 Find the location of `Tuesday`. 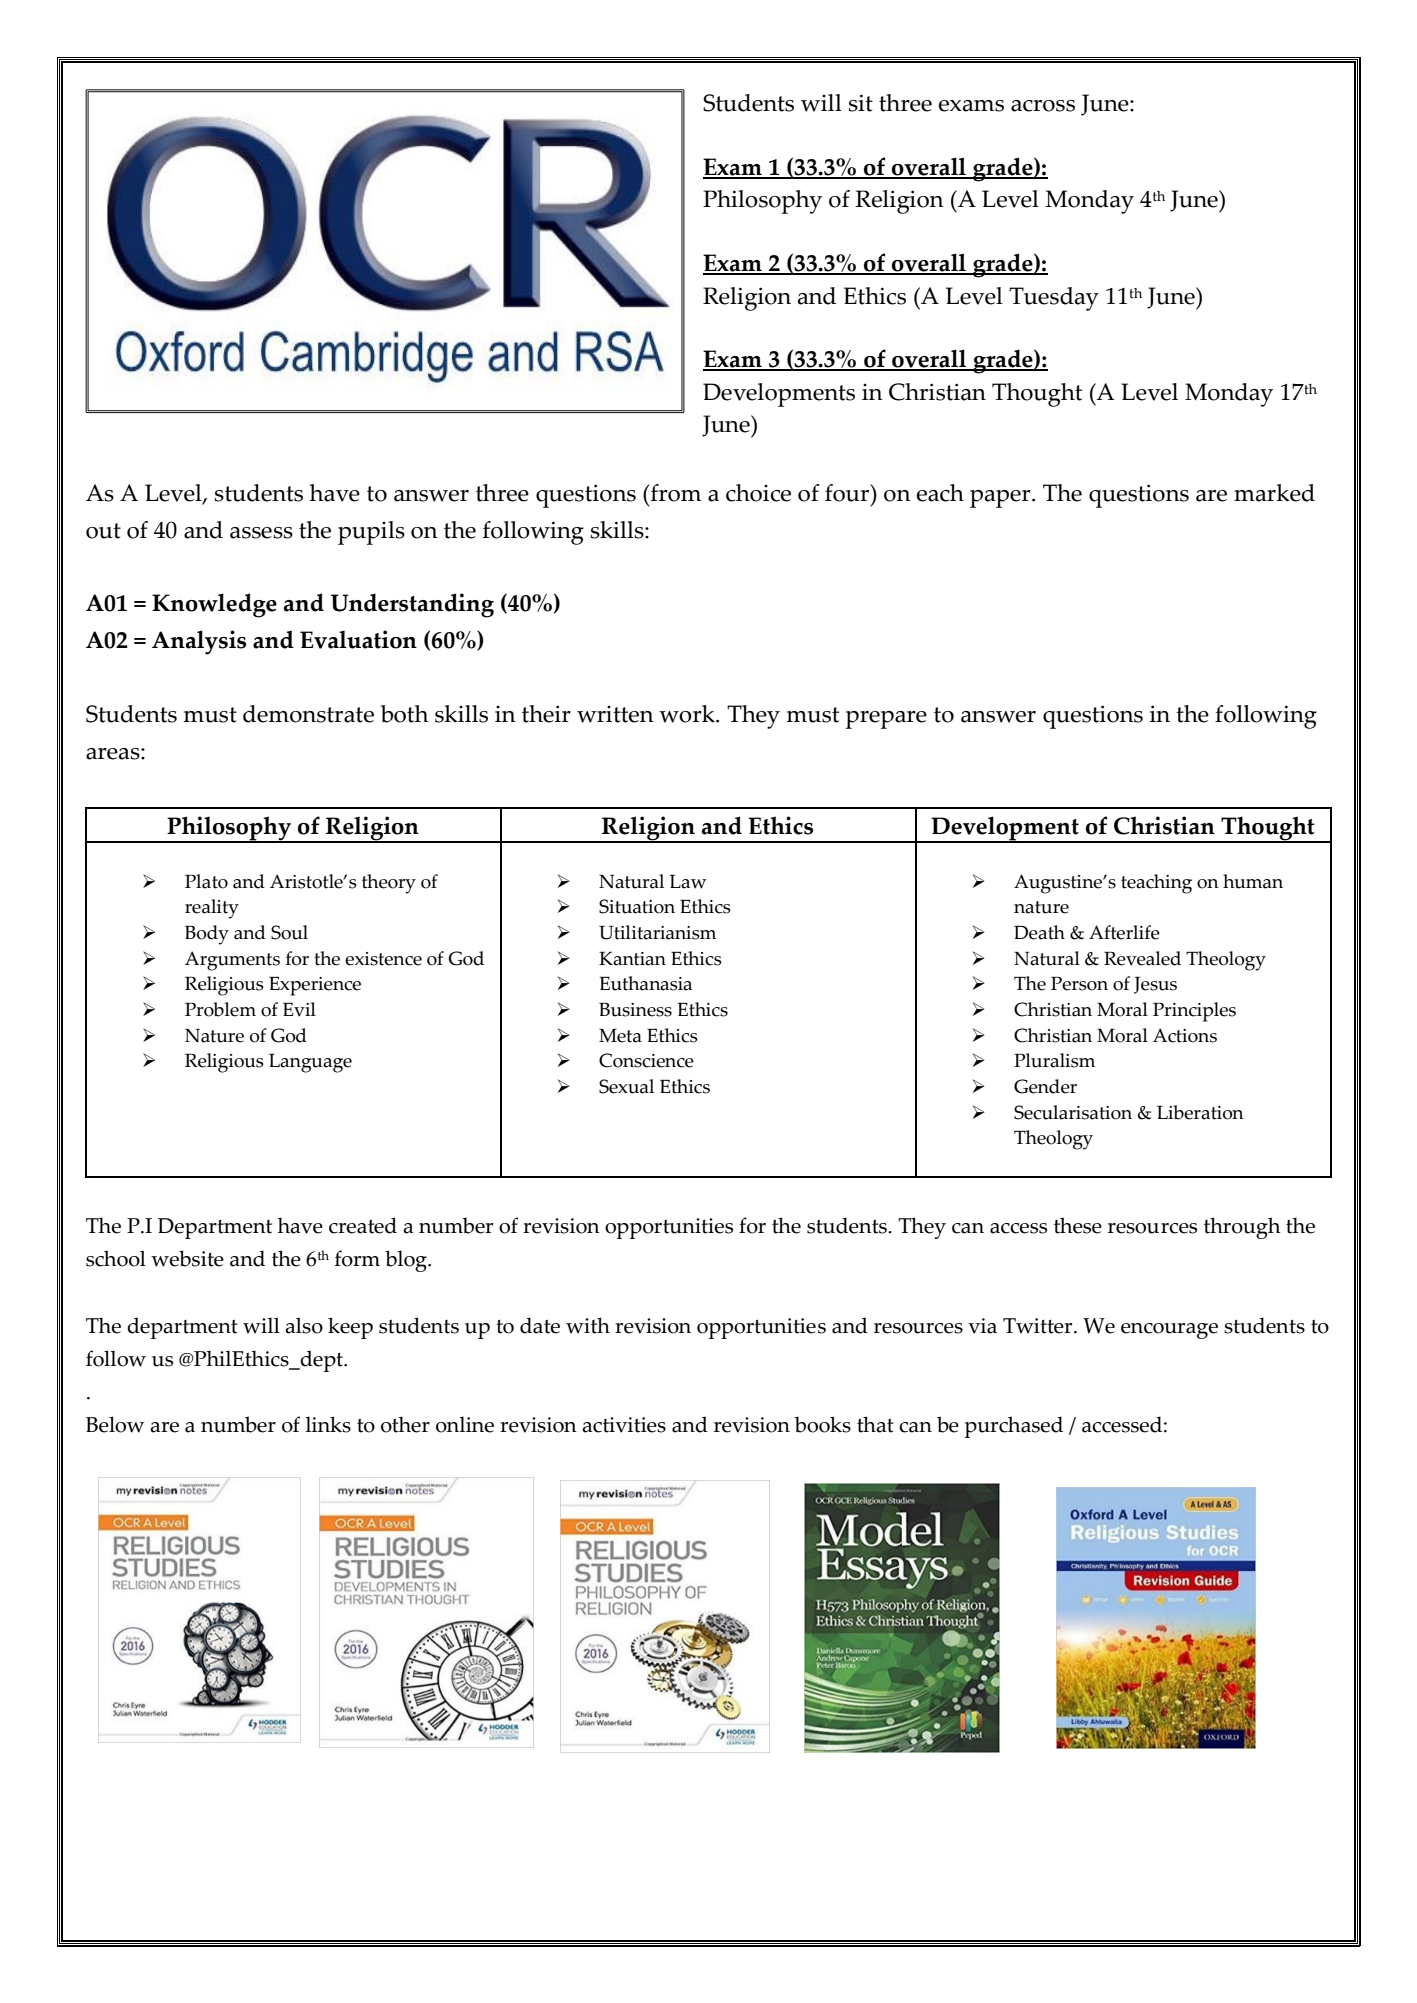

Tuesday is located at coordinates (1054, 299).
